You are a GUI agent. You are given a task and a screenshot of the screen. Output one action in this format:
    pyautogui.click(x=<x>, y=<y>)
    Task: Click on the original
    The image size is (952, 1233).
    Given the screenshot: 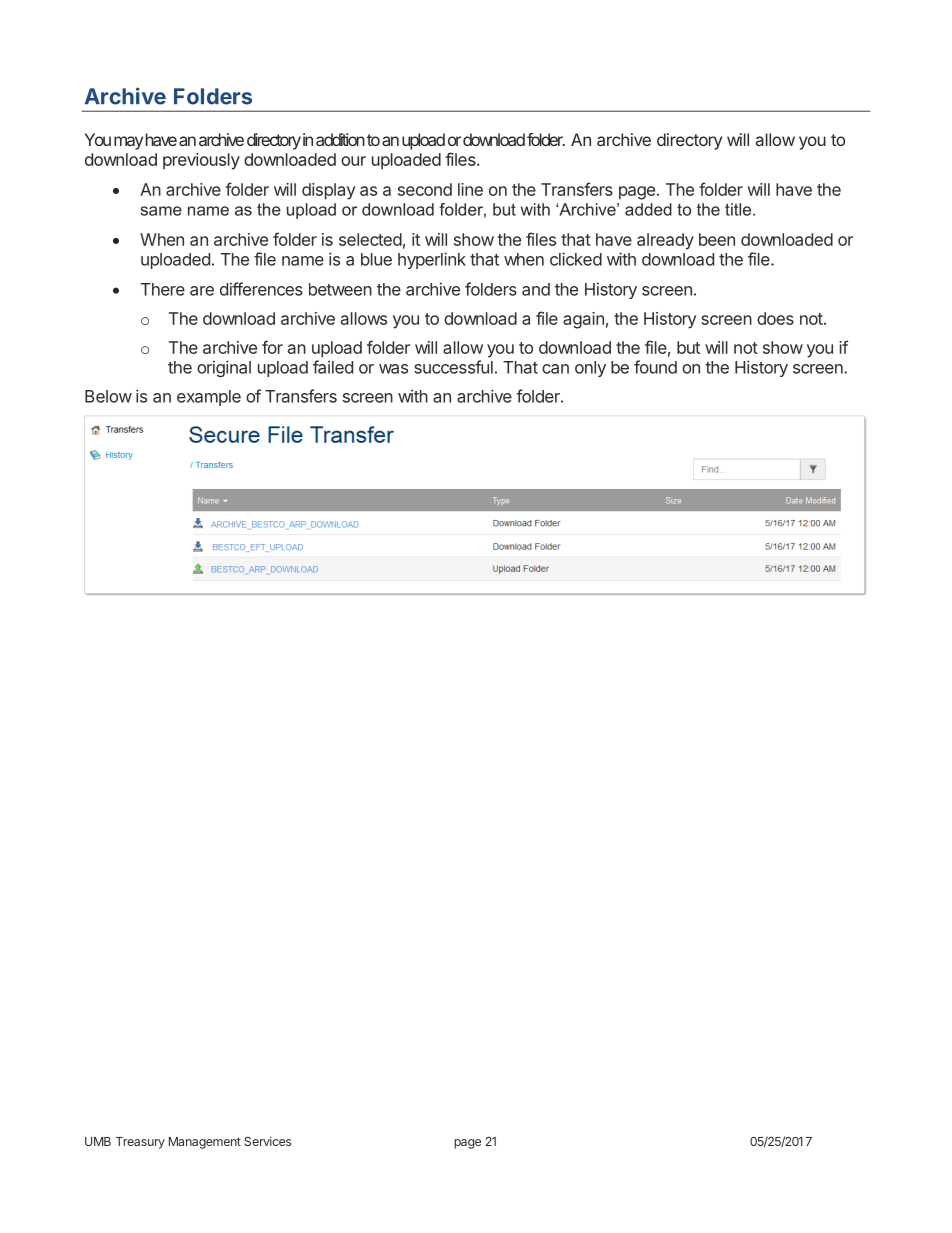 What is the action you would take?
    pyautogui.click(x=224, y=368)
